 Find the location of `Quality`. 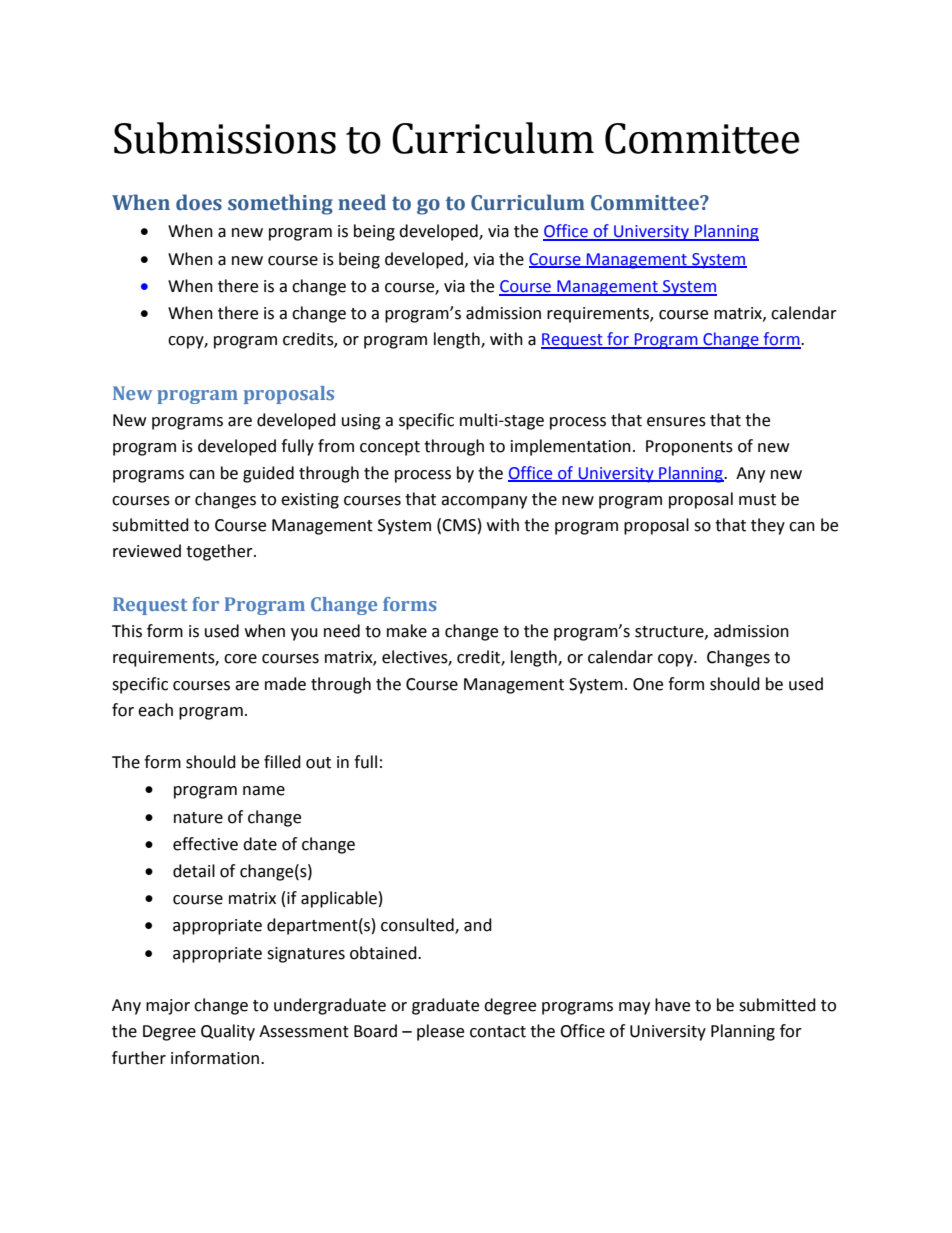

Quality is located at coordinates (228, 1032).
